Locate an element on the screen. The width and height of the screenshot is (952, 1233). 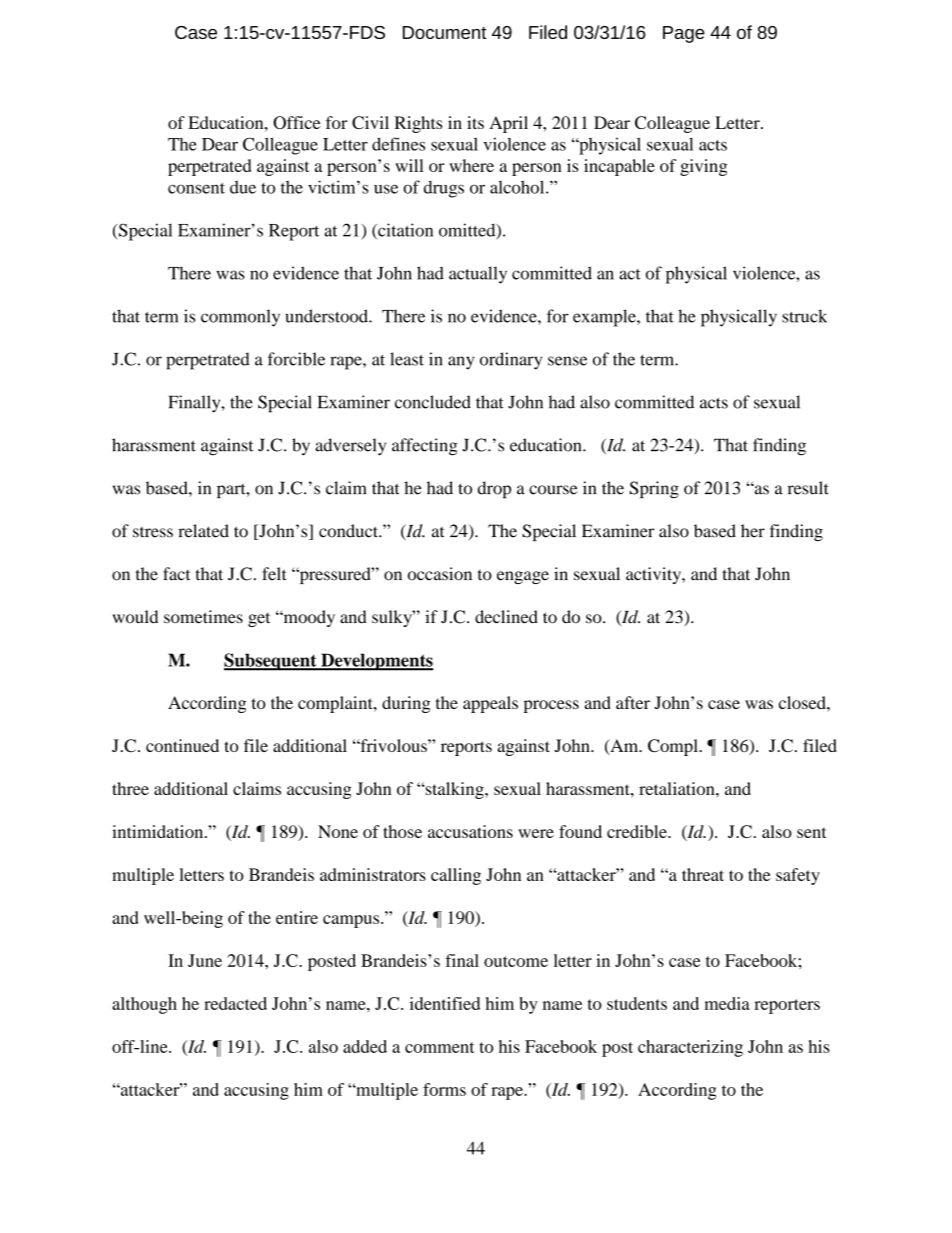
fact is located at coordinates (176, 574).
